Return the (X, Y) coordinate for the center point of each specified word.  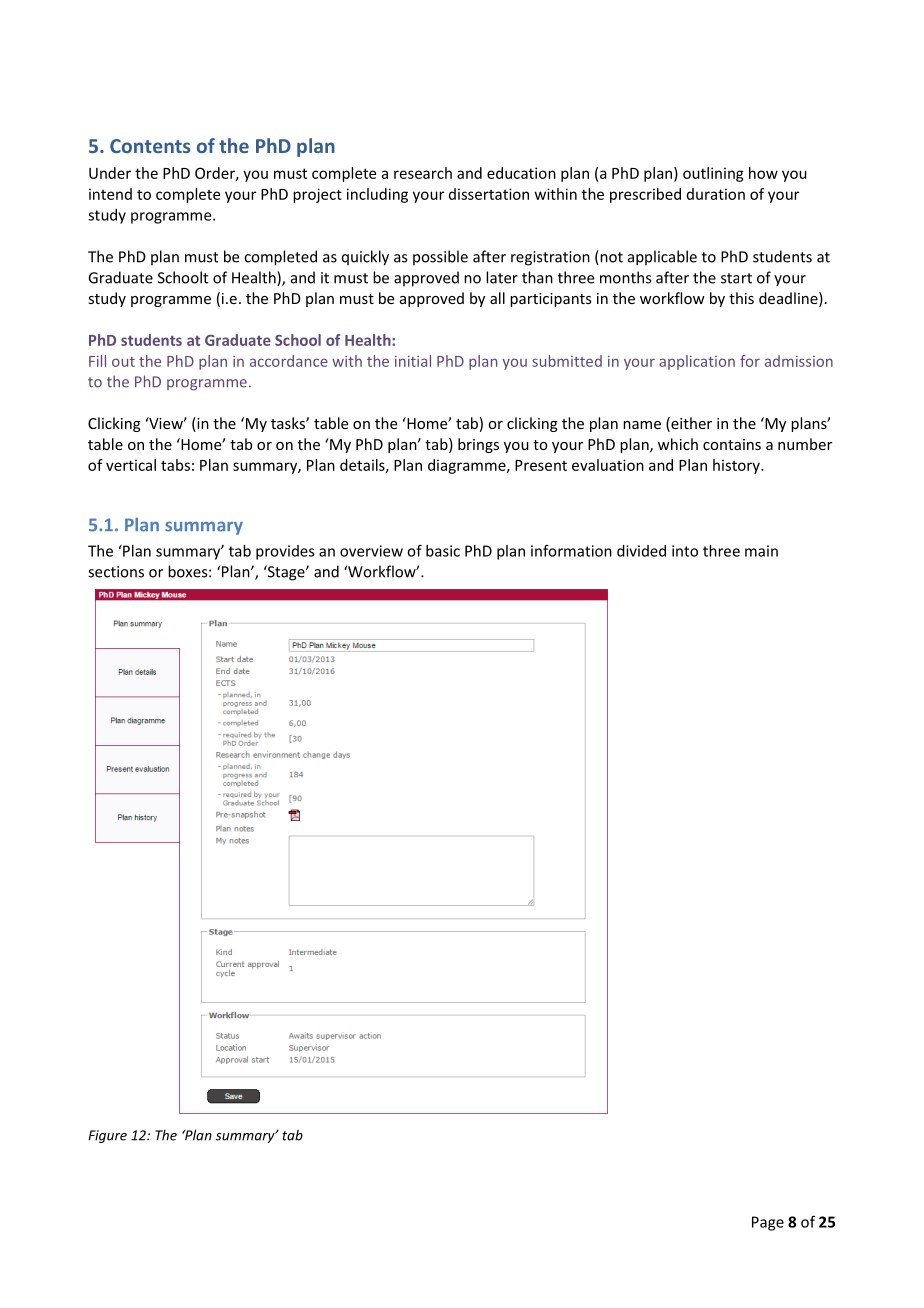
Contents (150, 146)
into (685, 551)
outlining (713, 174)
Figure (107, 1136)
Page (768, 1223)
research (423, 173)
